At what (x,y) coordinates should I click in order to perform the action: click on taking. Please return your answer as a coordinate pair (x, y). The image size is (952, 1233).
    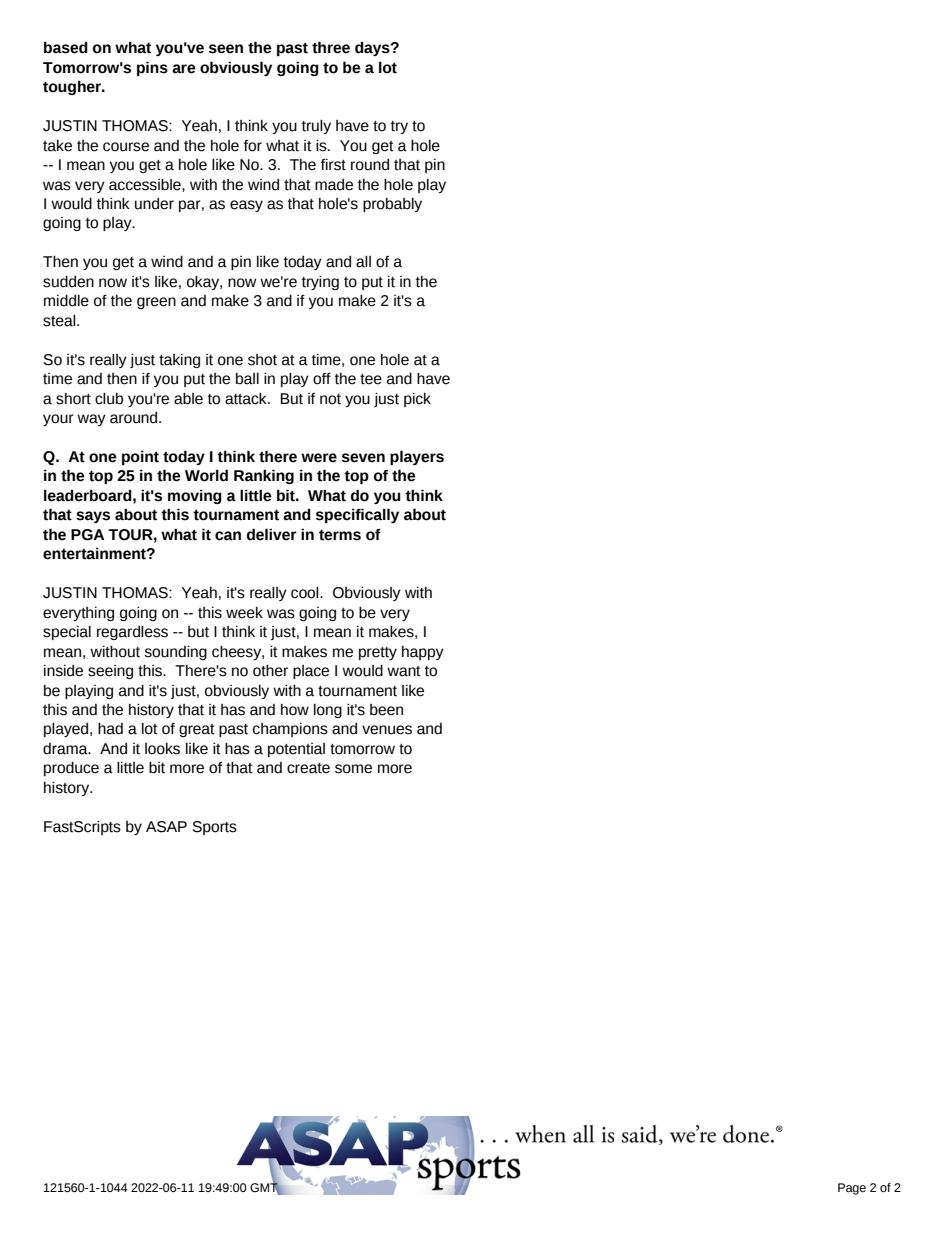
    Looking at the image, I should click on (179, 361).
